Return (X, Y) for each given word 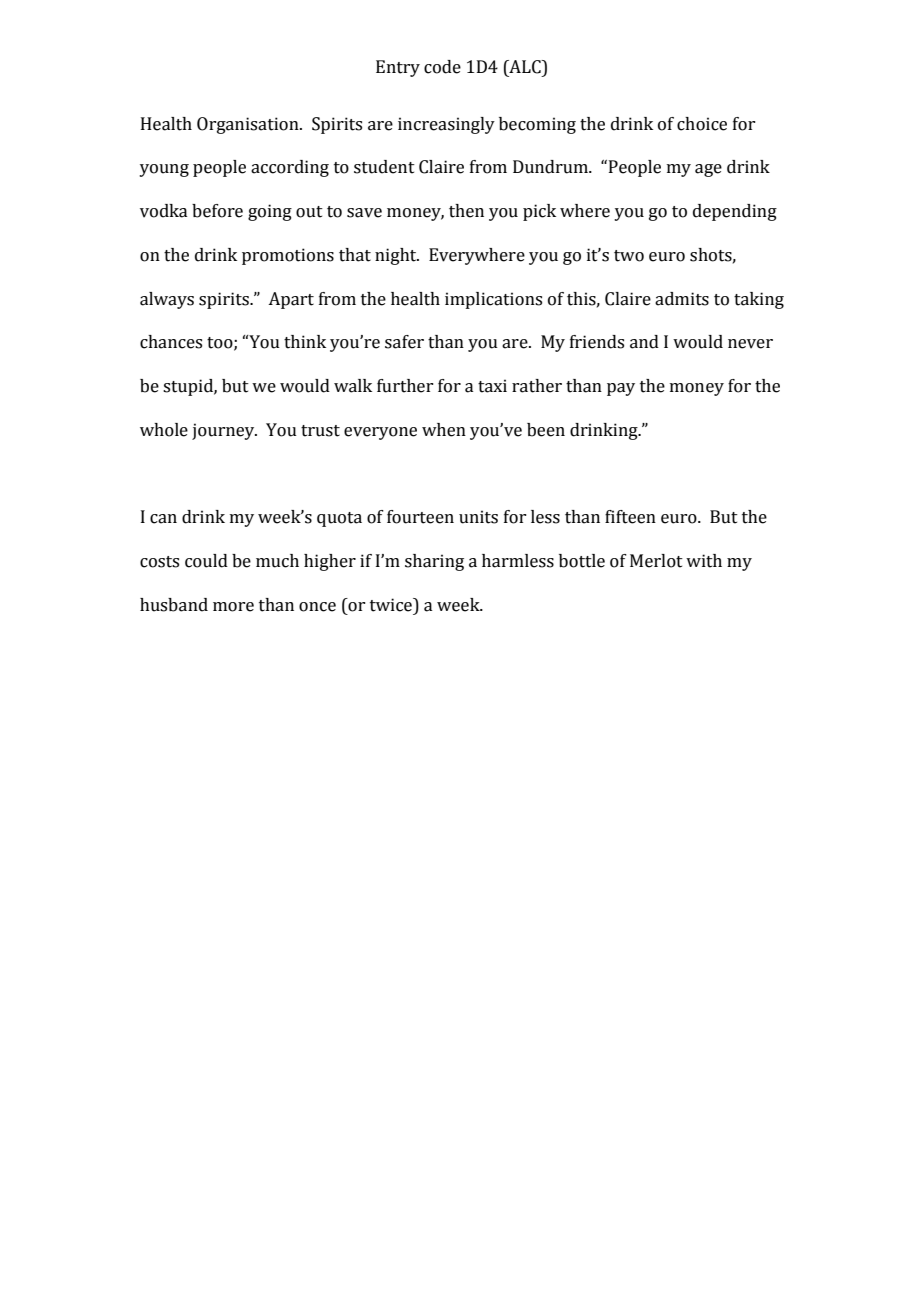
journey (224, 431)
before (217, 211)
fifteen (630, 517)
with (704, 561)
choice (702, 124)
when (444, 430)
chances (171, 342)
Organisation (249, 125)
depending (735, 212)
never (750, 344)
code (442, 67)
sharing (434, 562)
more (233, 607)
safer (404, 342)
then (466, 211)
